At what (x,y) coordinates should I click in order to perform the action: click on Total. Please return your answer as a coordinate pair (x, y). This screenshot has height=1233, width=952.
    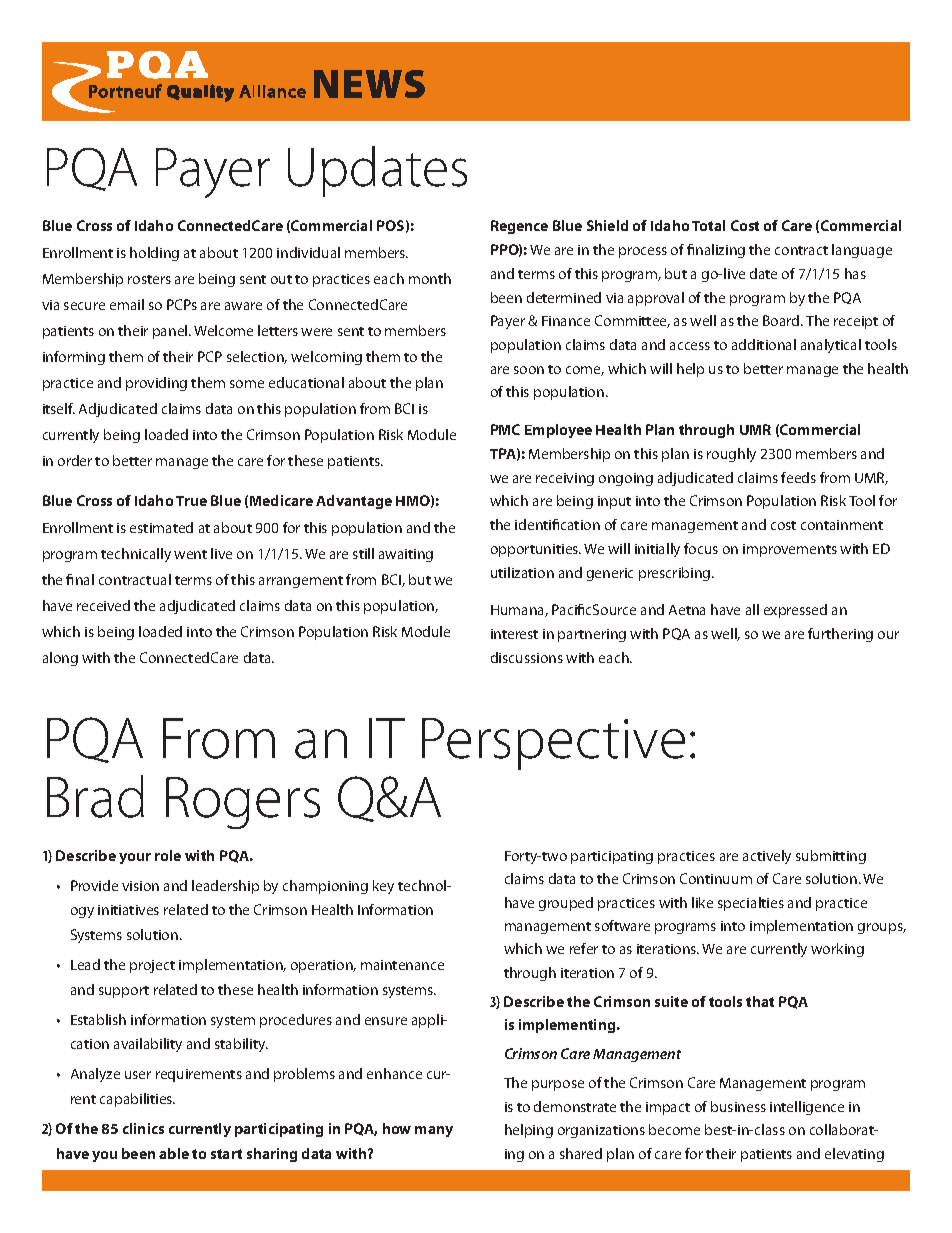
    Looking at the image, I should click on (708, 225).
